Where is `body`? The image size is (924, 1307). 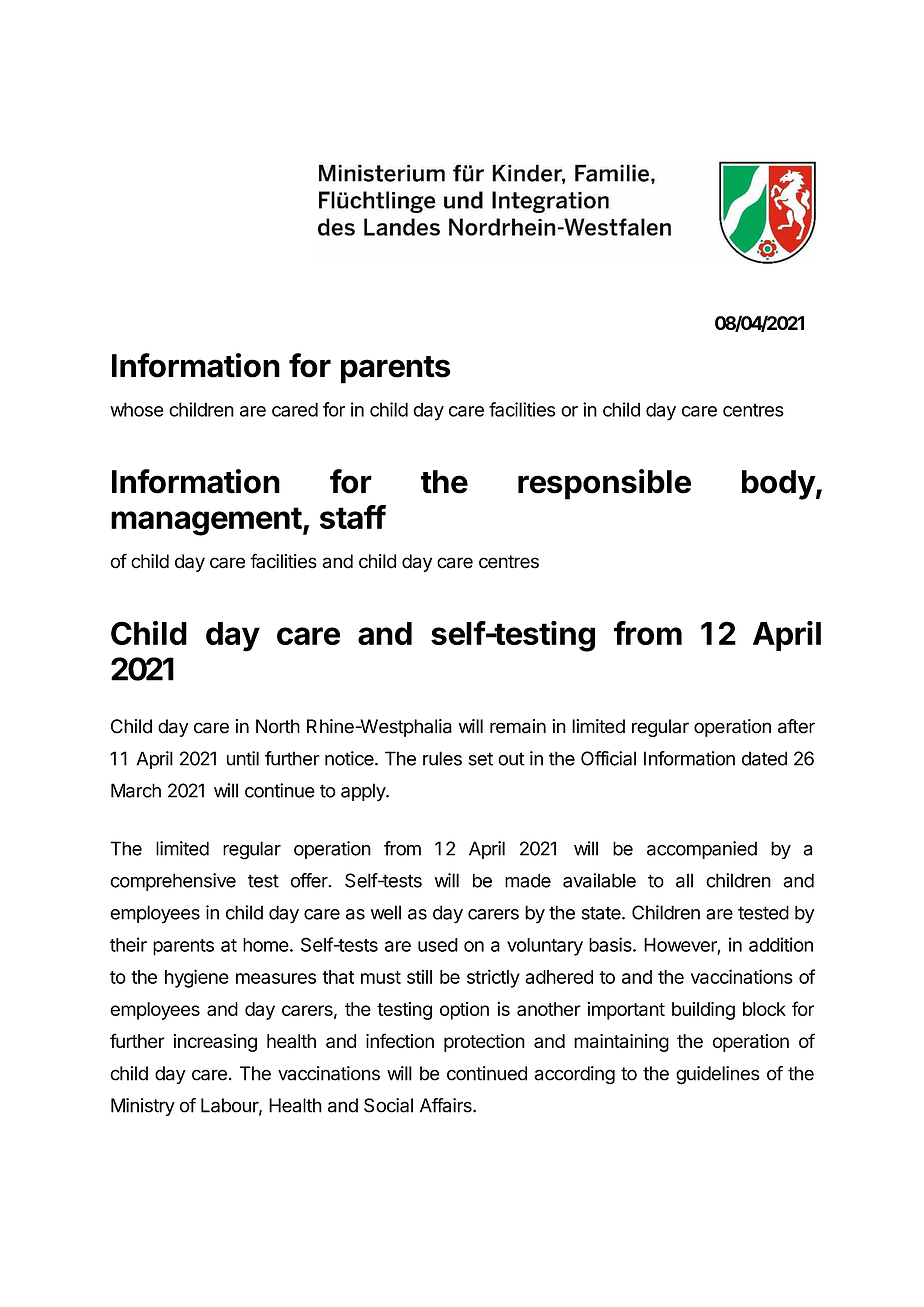 body is located at coordinates (779, 485).
